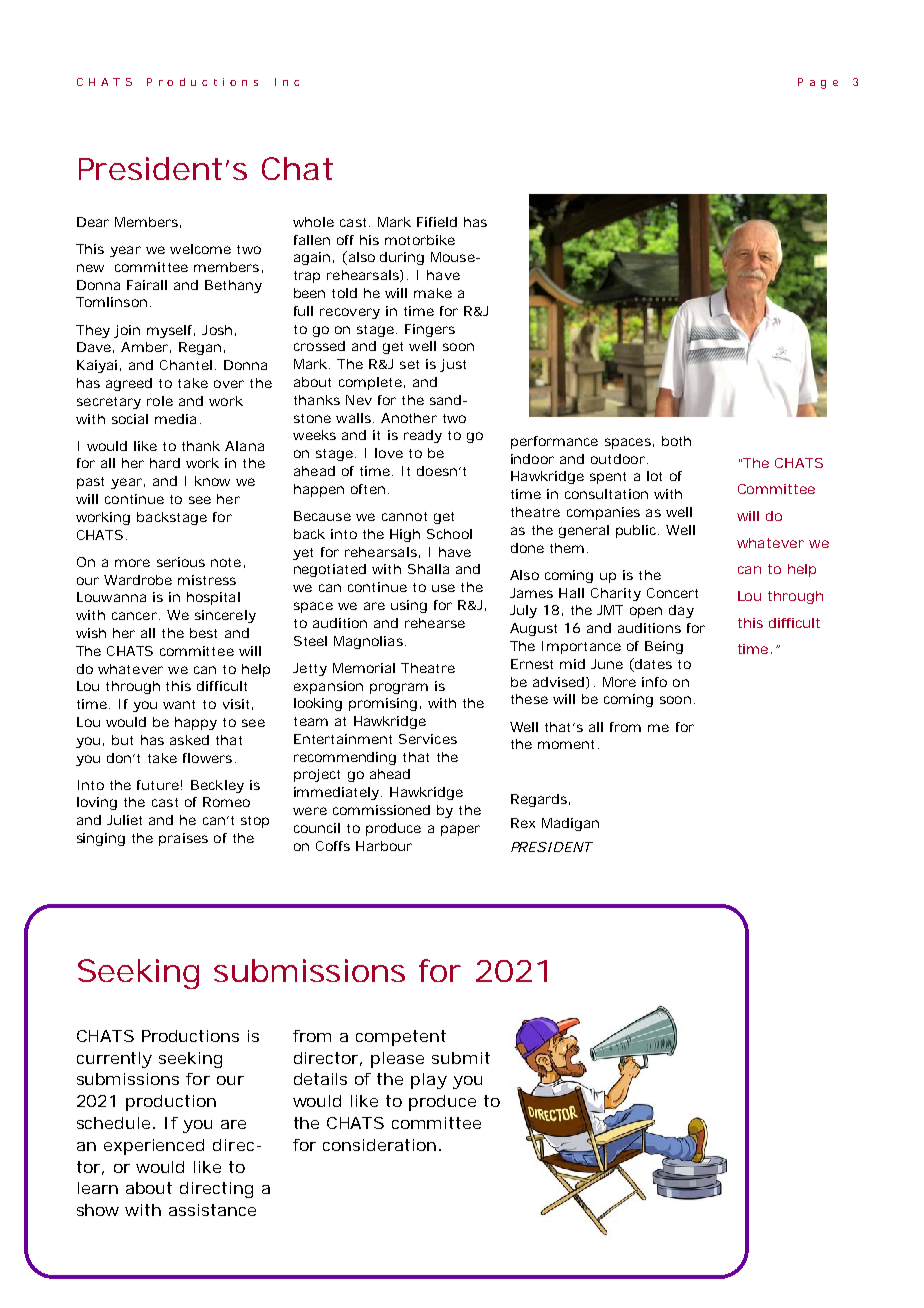 The height and width of the document is (1308, 924). What do you see at coordinates (382, 1145) in the document?
I see `consideration` at bounding box center [382, 1145].
